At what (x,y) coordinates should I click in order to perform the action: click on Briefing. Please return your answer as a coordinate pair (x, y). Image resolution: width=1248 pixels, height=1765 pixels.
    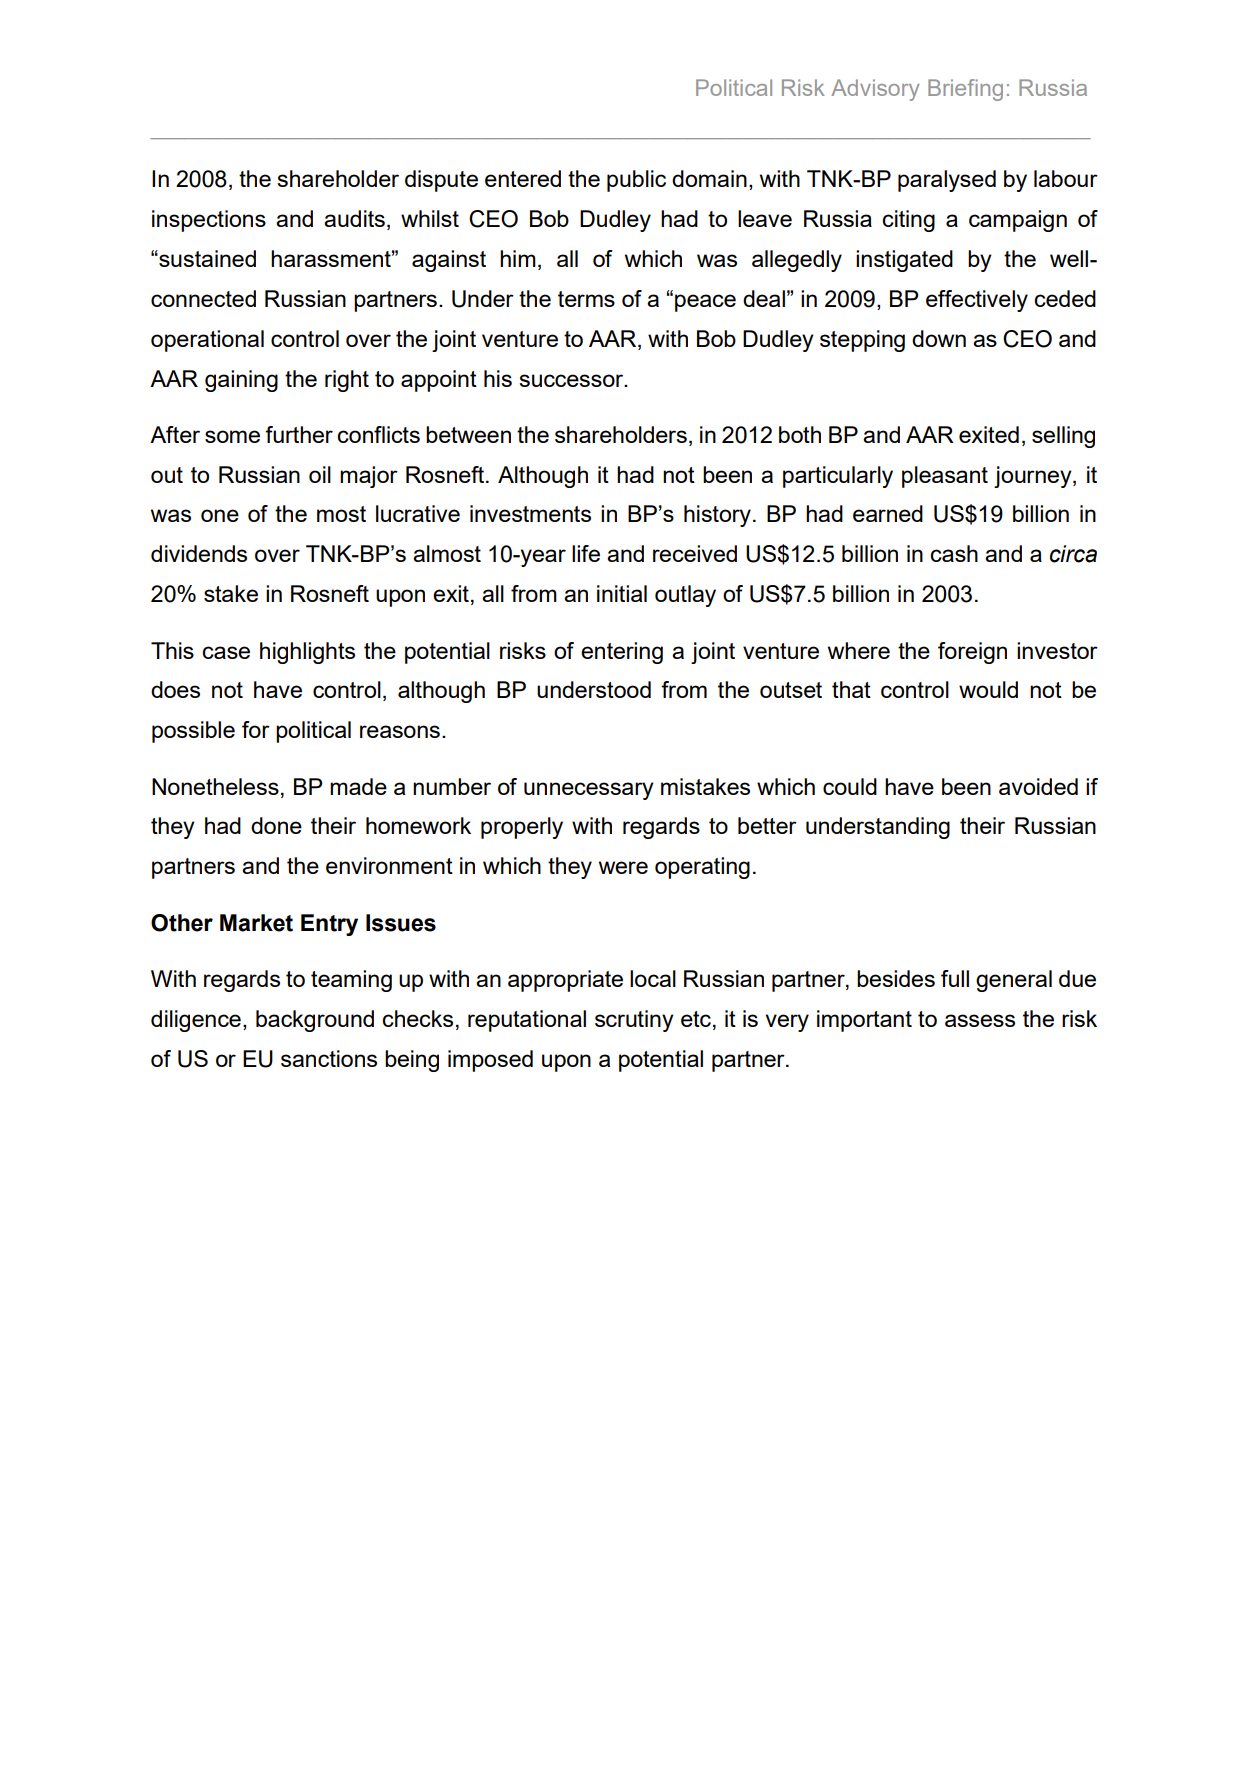
    Looking at the image, I should click on (965, 90).
